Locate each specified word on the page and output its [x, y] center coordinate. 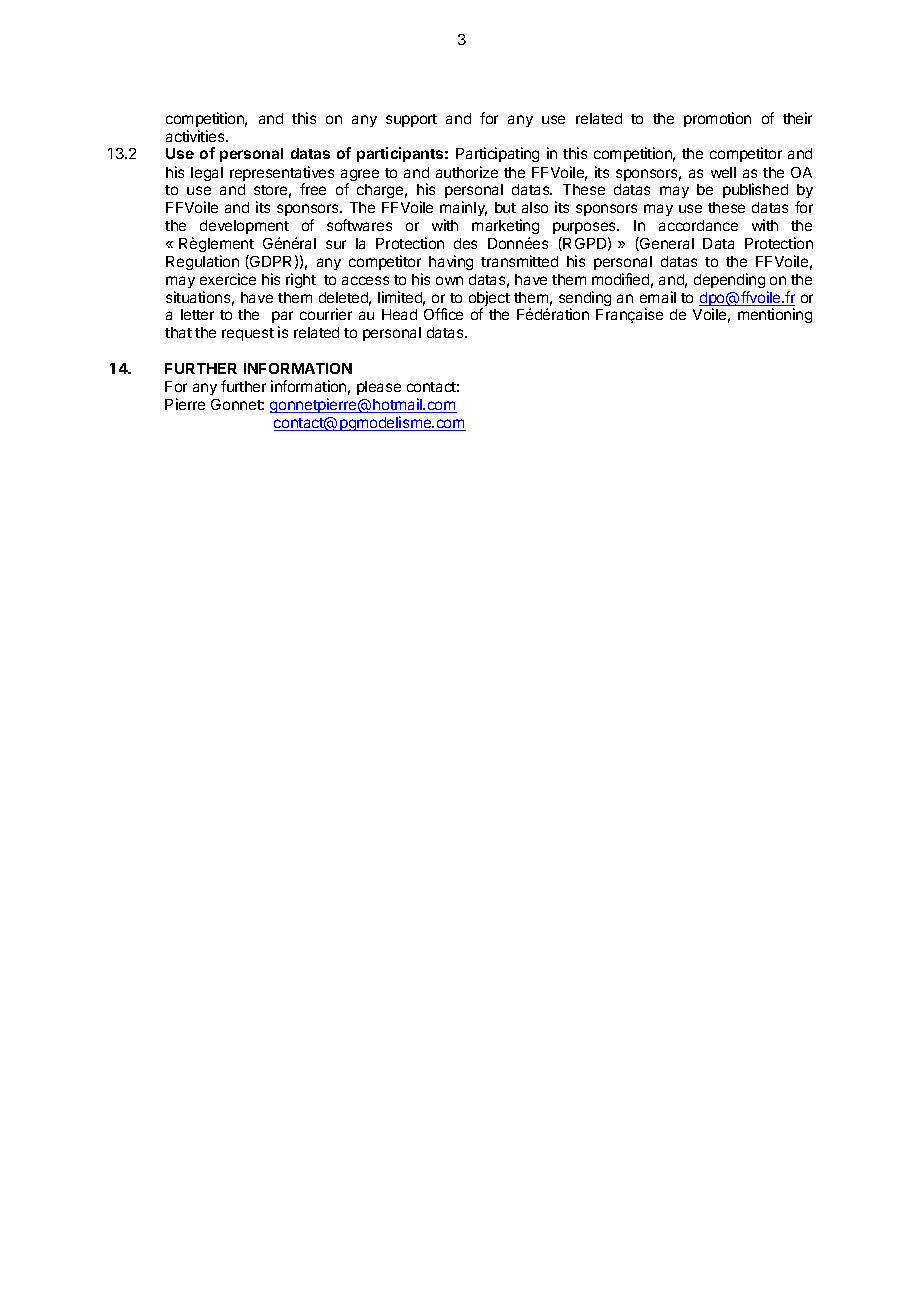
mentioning [775, 315]
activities [196, 136]
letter [197, 314]
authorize [467, 172]
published [755, 190]
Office [443, 314]
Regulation [202, 262]
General [666, 244]
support [411, 120]
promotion [717, 119]
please [379, 388]
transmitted [519, 261]
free [313, 189]
